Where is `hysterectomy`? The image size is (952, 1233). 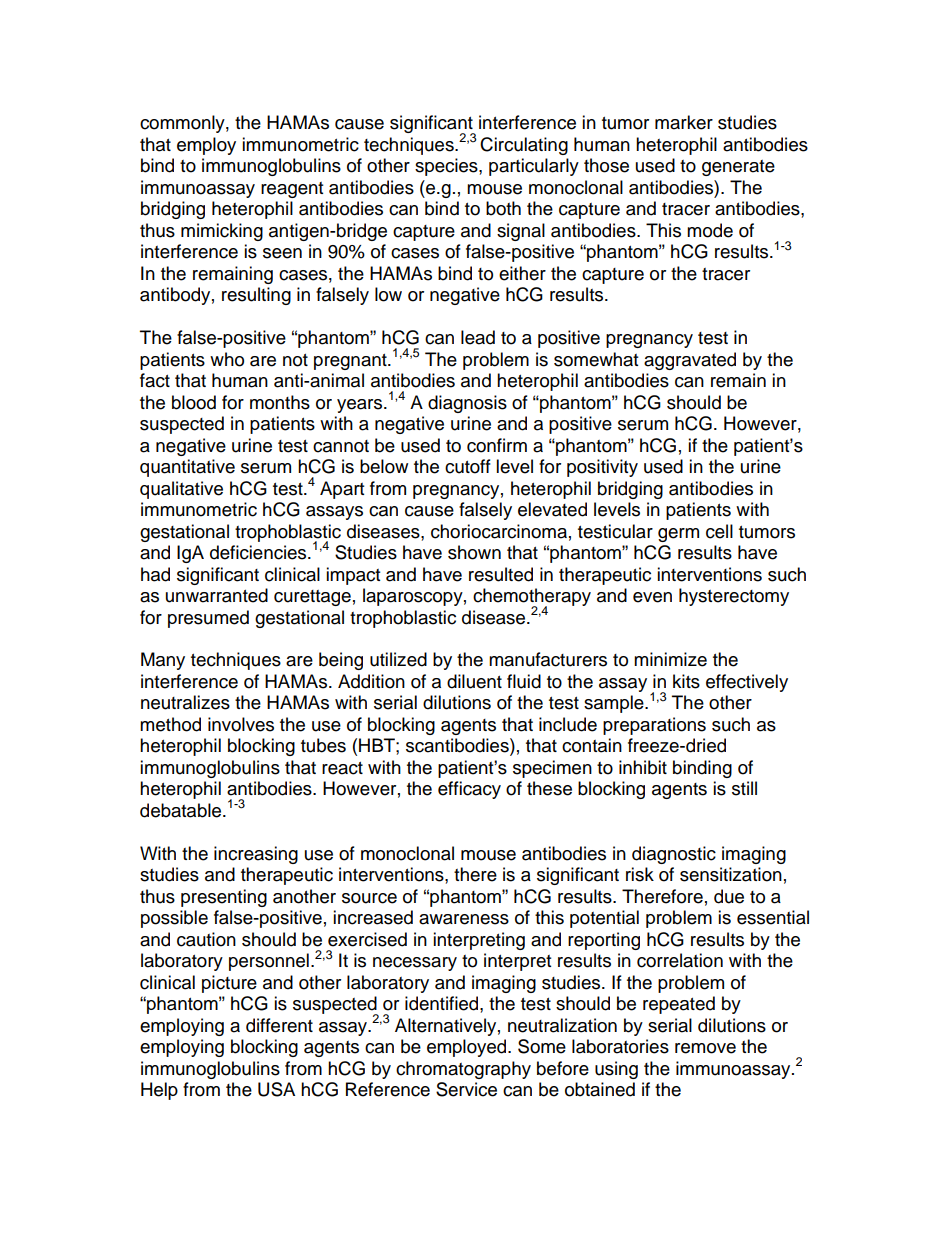 hysterectomy is located at coordinates (734, 597).
